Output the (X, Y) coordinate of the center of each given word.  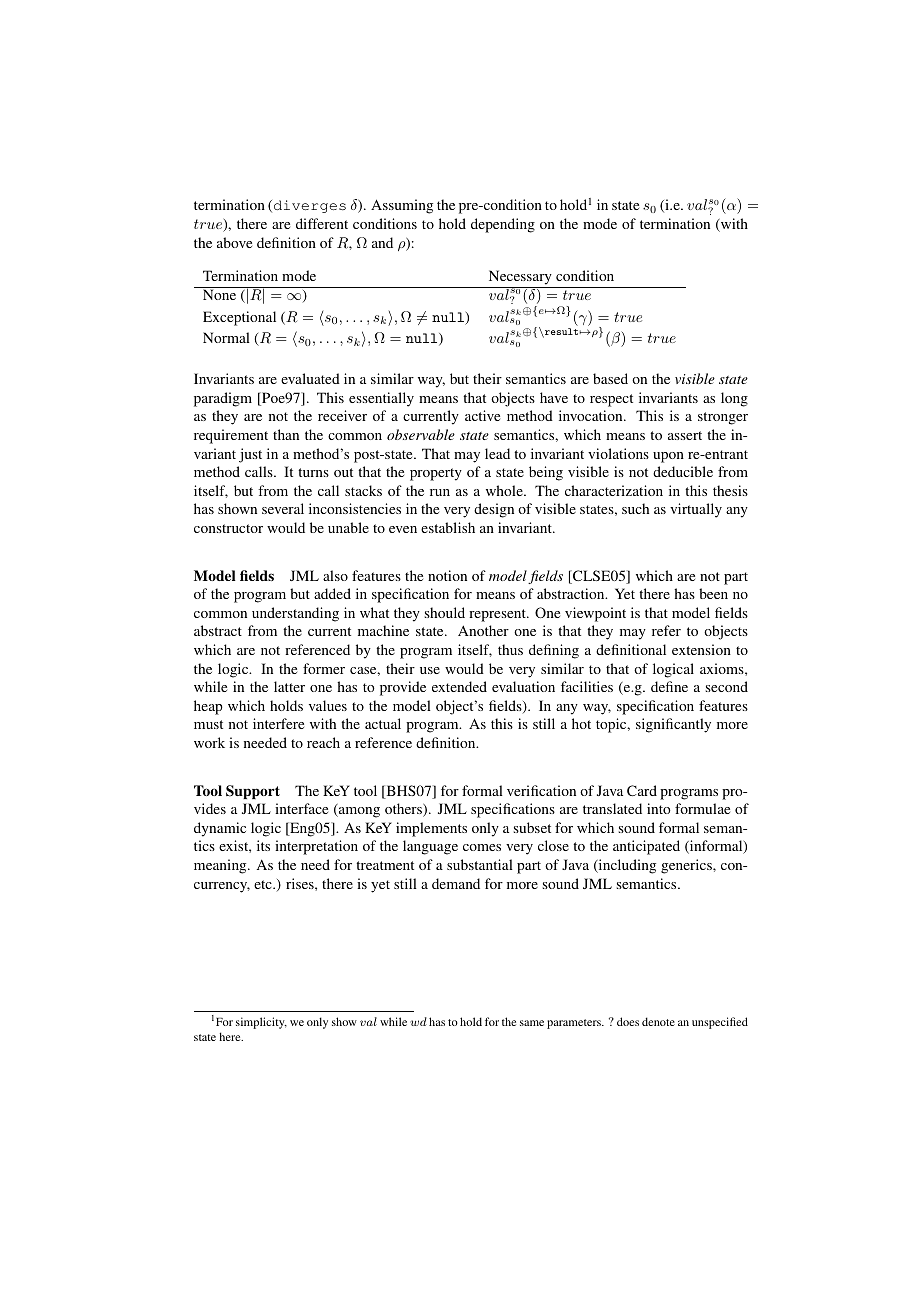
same (532, 1023)
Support (253, 792)
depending (503, 225)
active (482, 415)
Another (483, 630)
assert (685, 435)
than (286, 434)
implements (431, 829)
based (610, 378)
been (713, 593)
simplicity (261, 1023)
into (659, 808)
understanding (295, 614)
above (234, 242)
